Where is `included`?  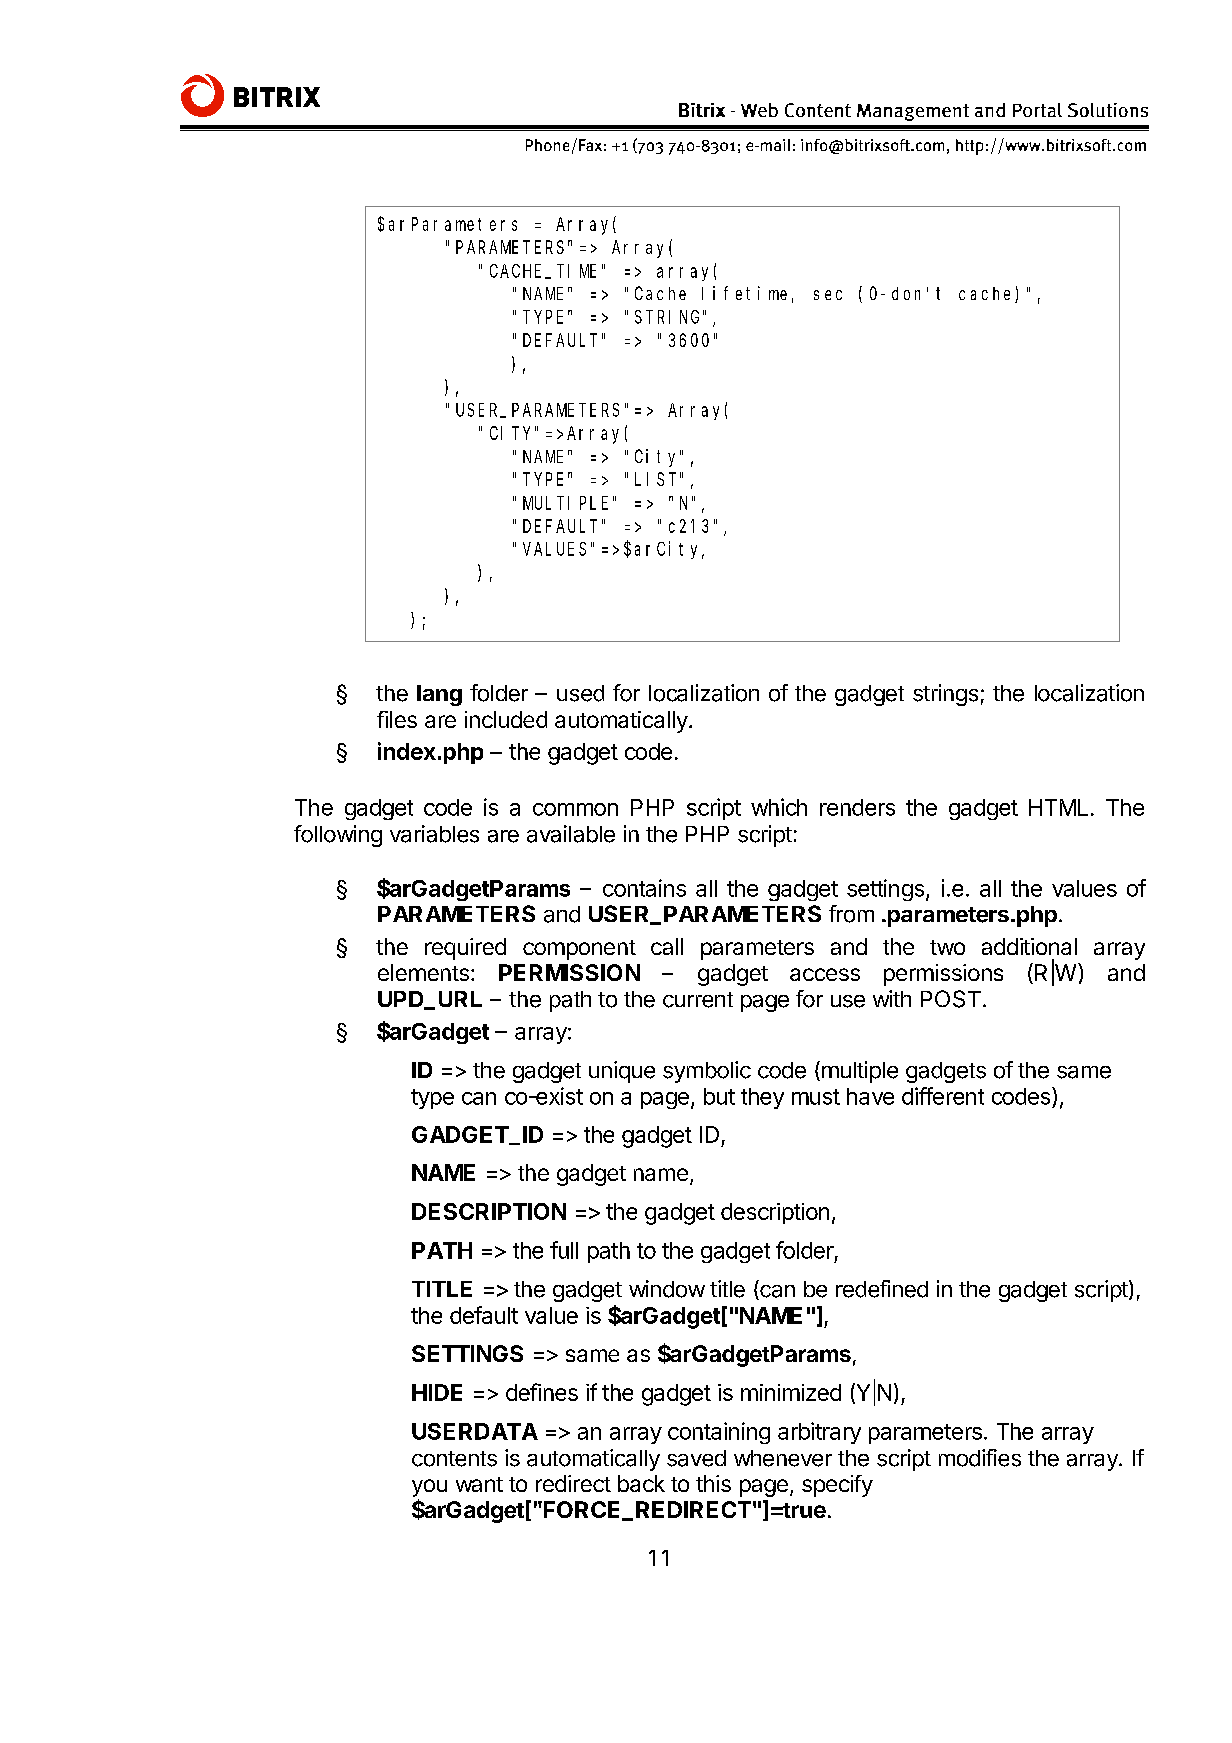
included is located at coordinates (506, 719).
